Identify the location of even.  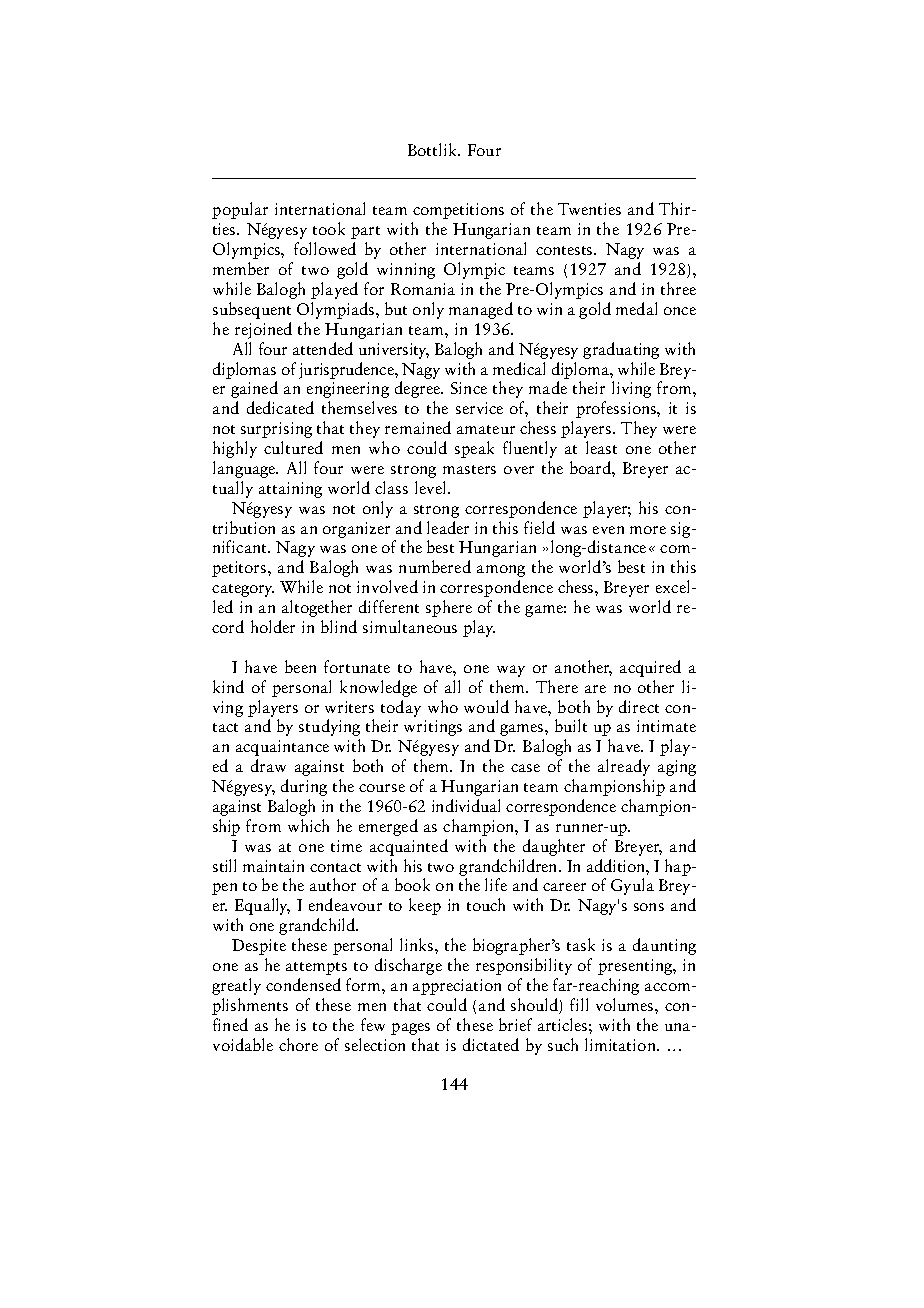
(608, 530).
